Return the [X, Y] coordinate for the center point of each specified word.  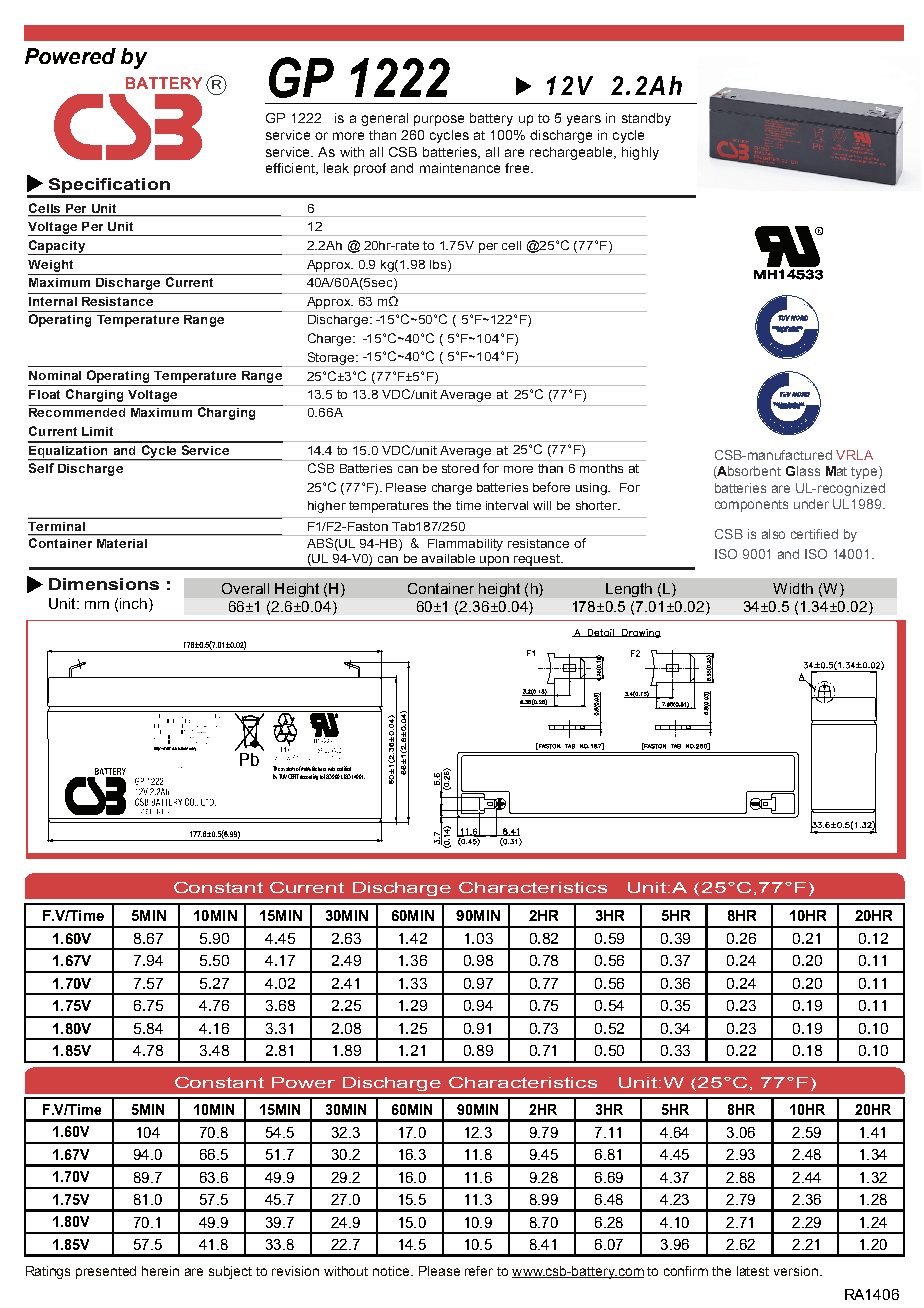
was [331, 769]
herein [160, 1271]
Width [793, 588]
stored [460, 468]
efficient [291, 169]
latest [753, 1271]
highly [640, 153]
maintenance [460, 168]
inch [133, 603]
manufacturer [313, 768]
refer [479, 1271]
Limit [97, 431]
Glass [803, 471]
